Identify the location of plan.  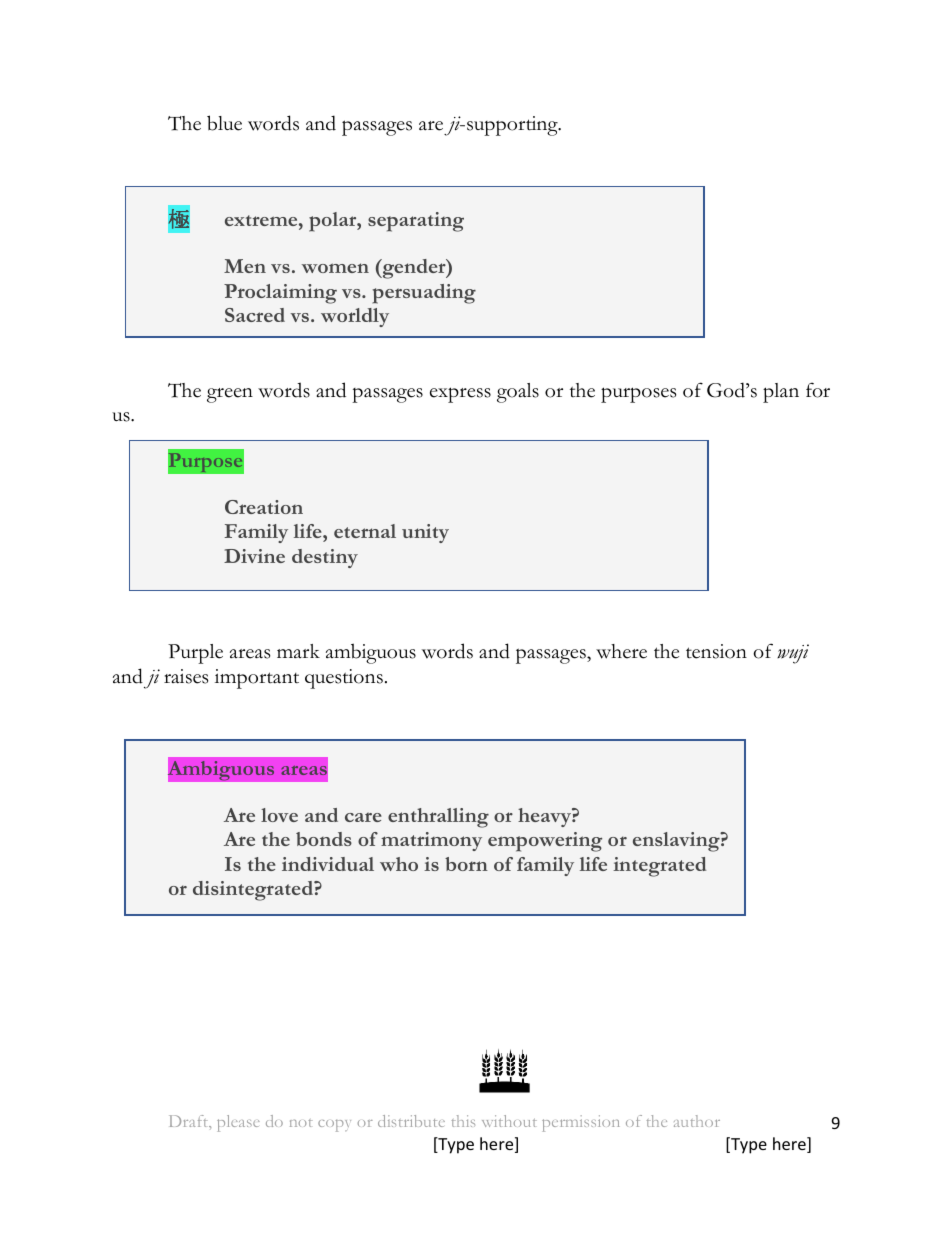
(781, 393).
